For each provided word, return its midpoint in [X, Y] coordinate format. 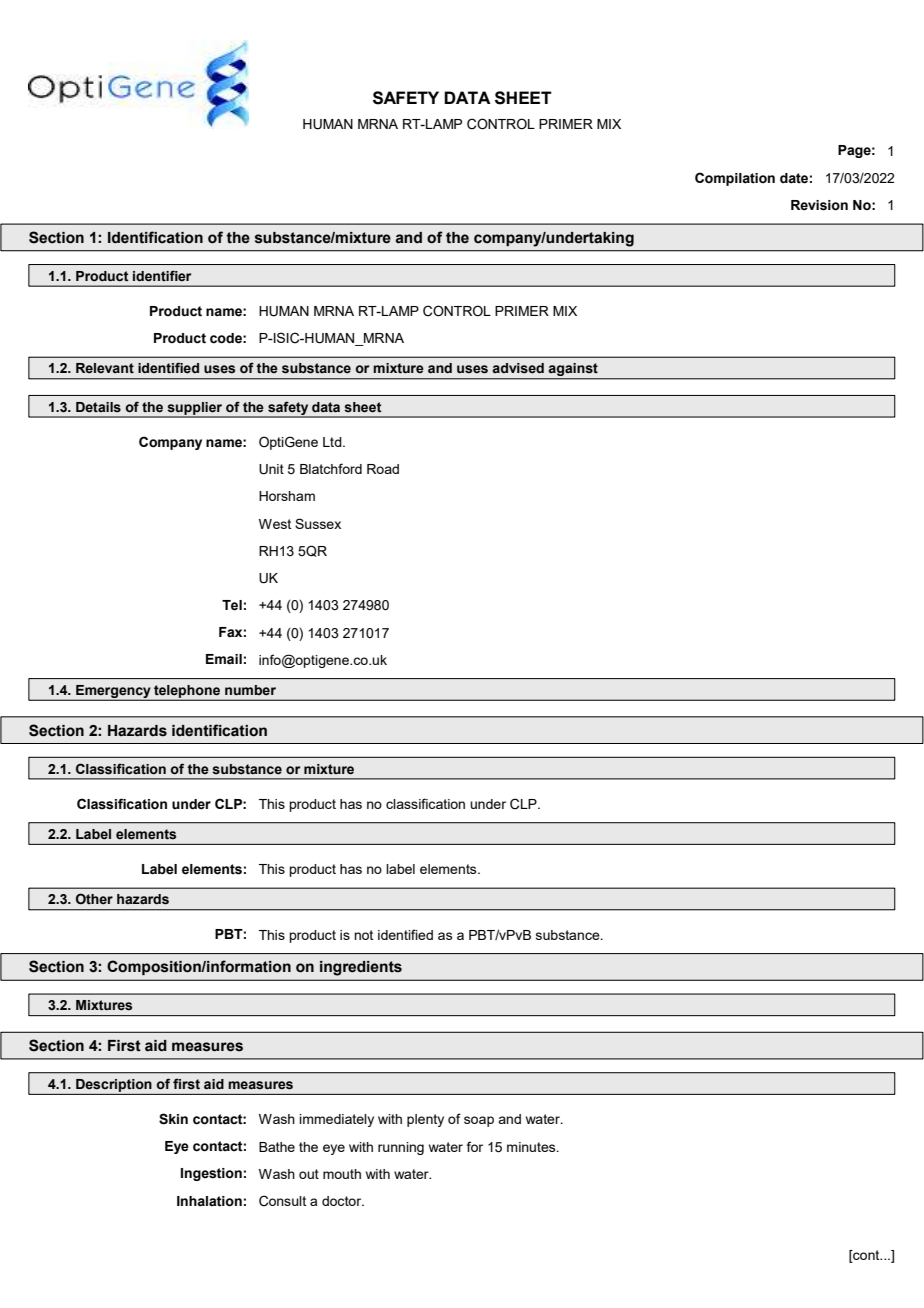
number [250, 690]
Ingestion [211, 1174]
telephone [187, 692]
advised [518, 368]
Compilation [735, 179]
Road [383, 469]
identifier [162, 276]
